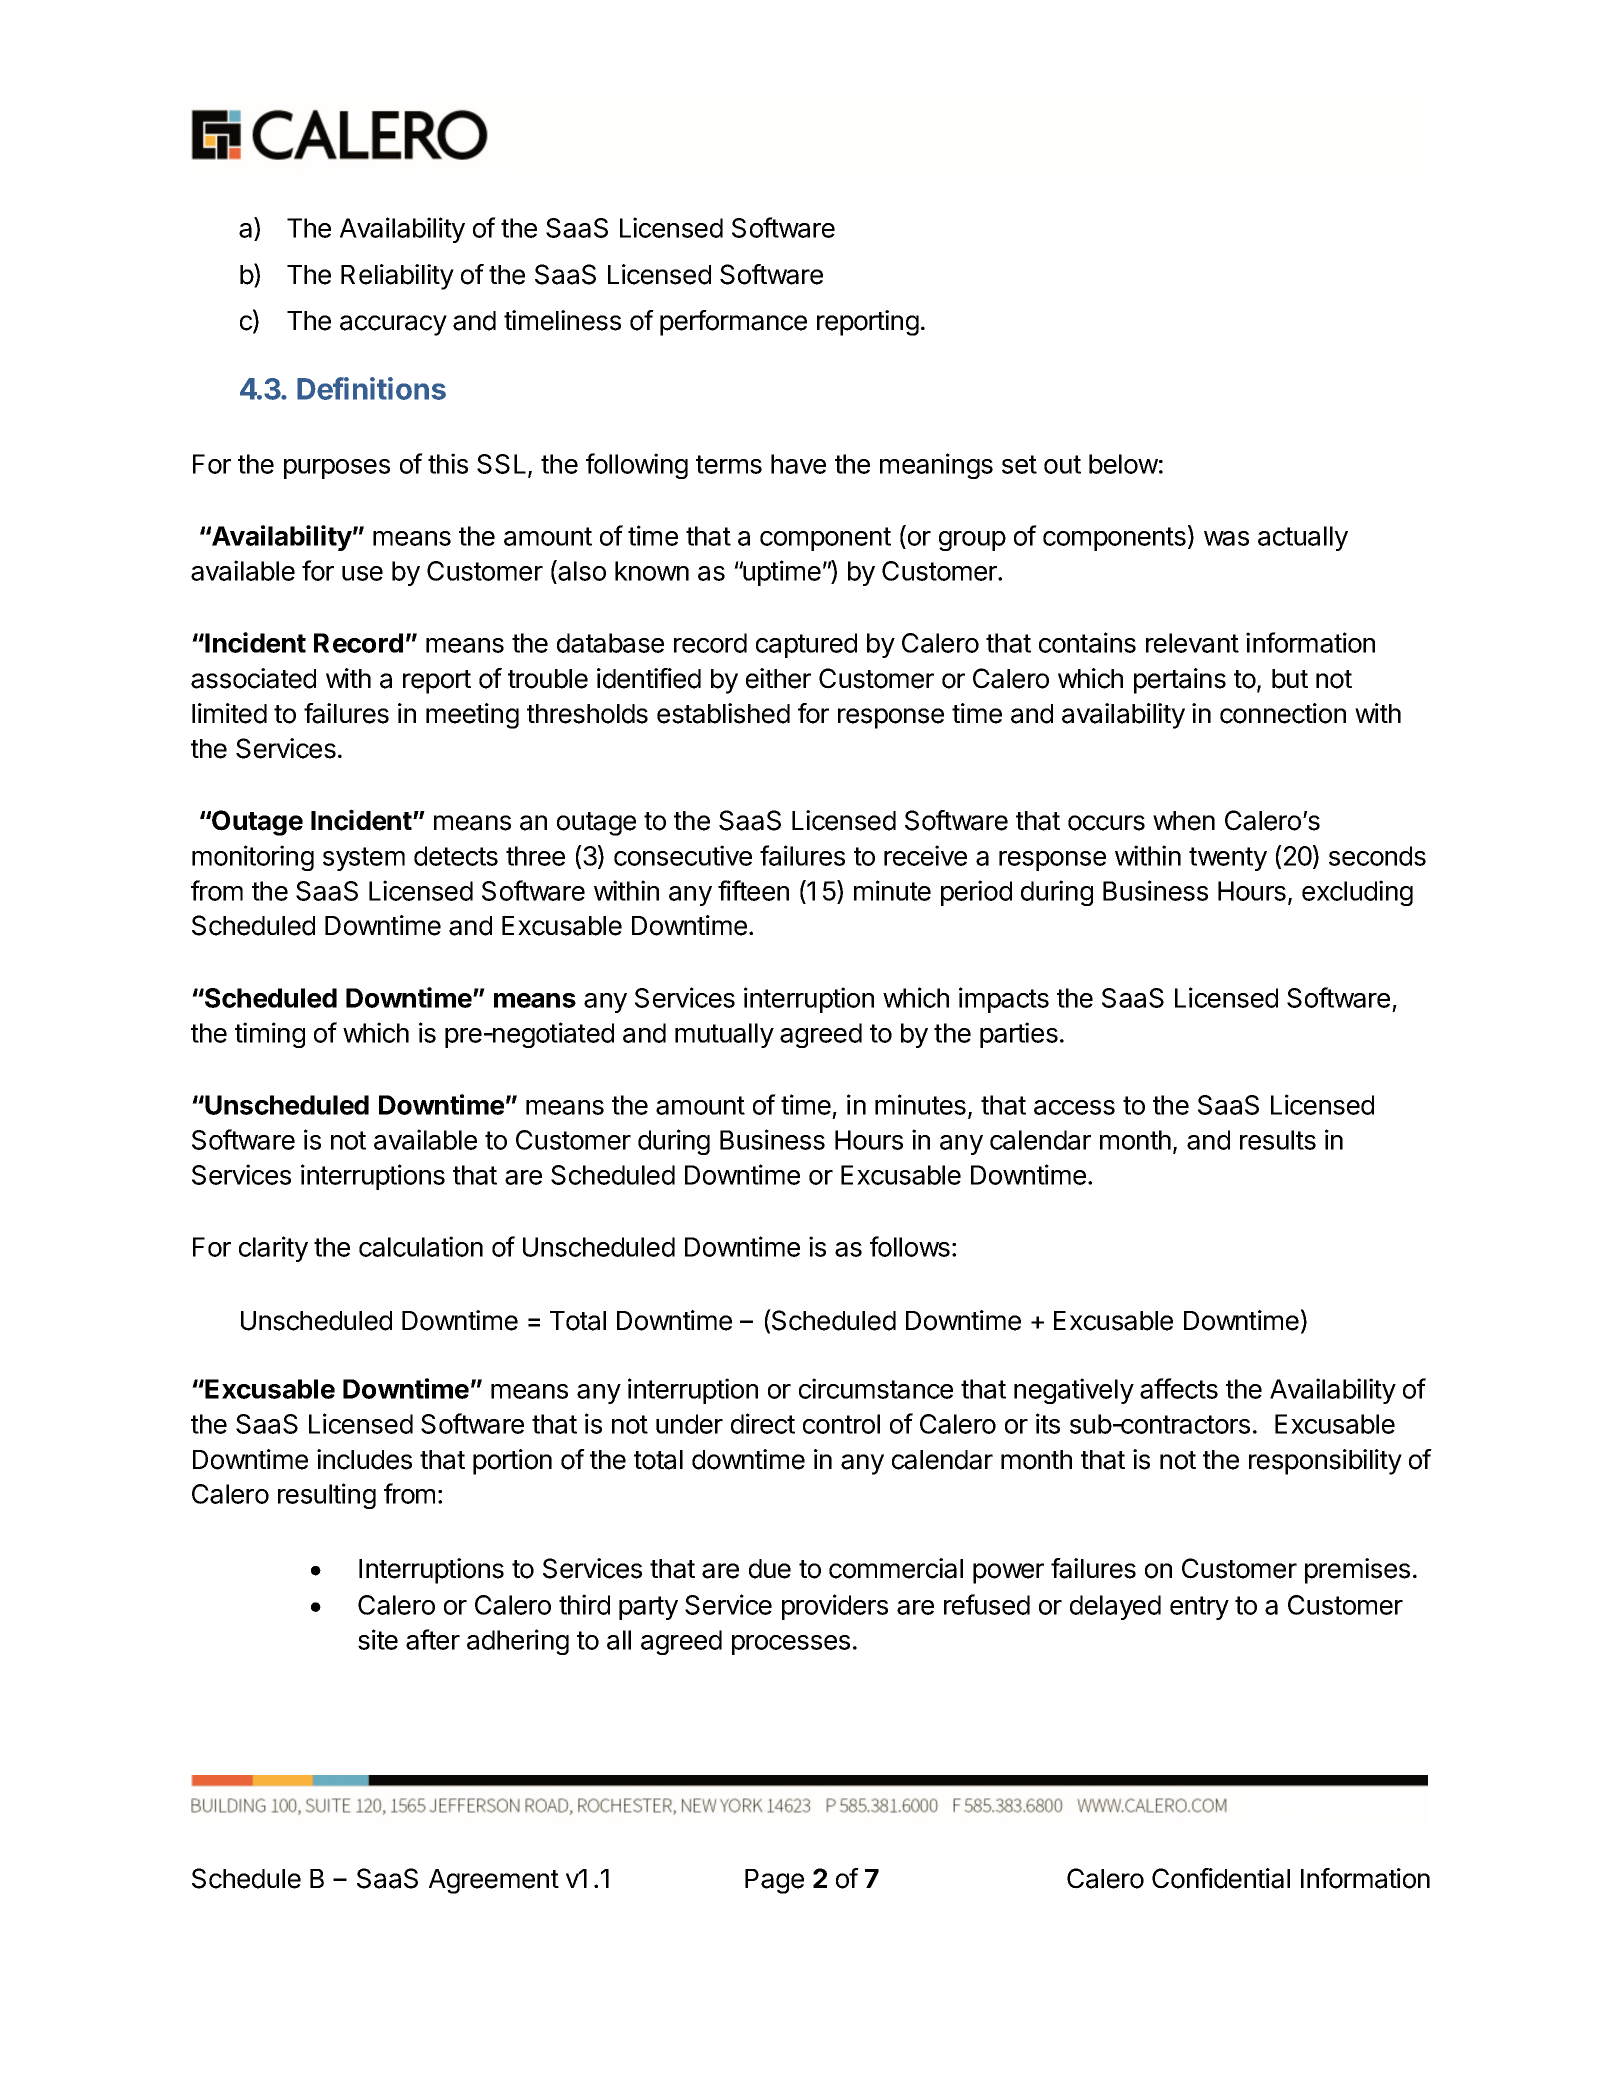  Describe the element at coordinates (774, 1881) in the screenshot. I see `Page` at that location.
